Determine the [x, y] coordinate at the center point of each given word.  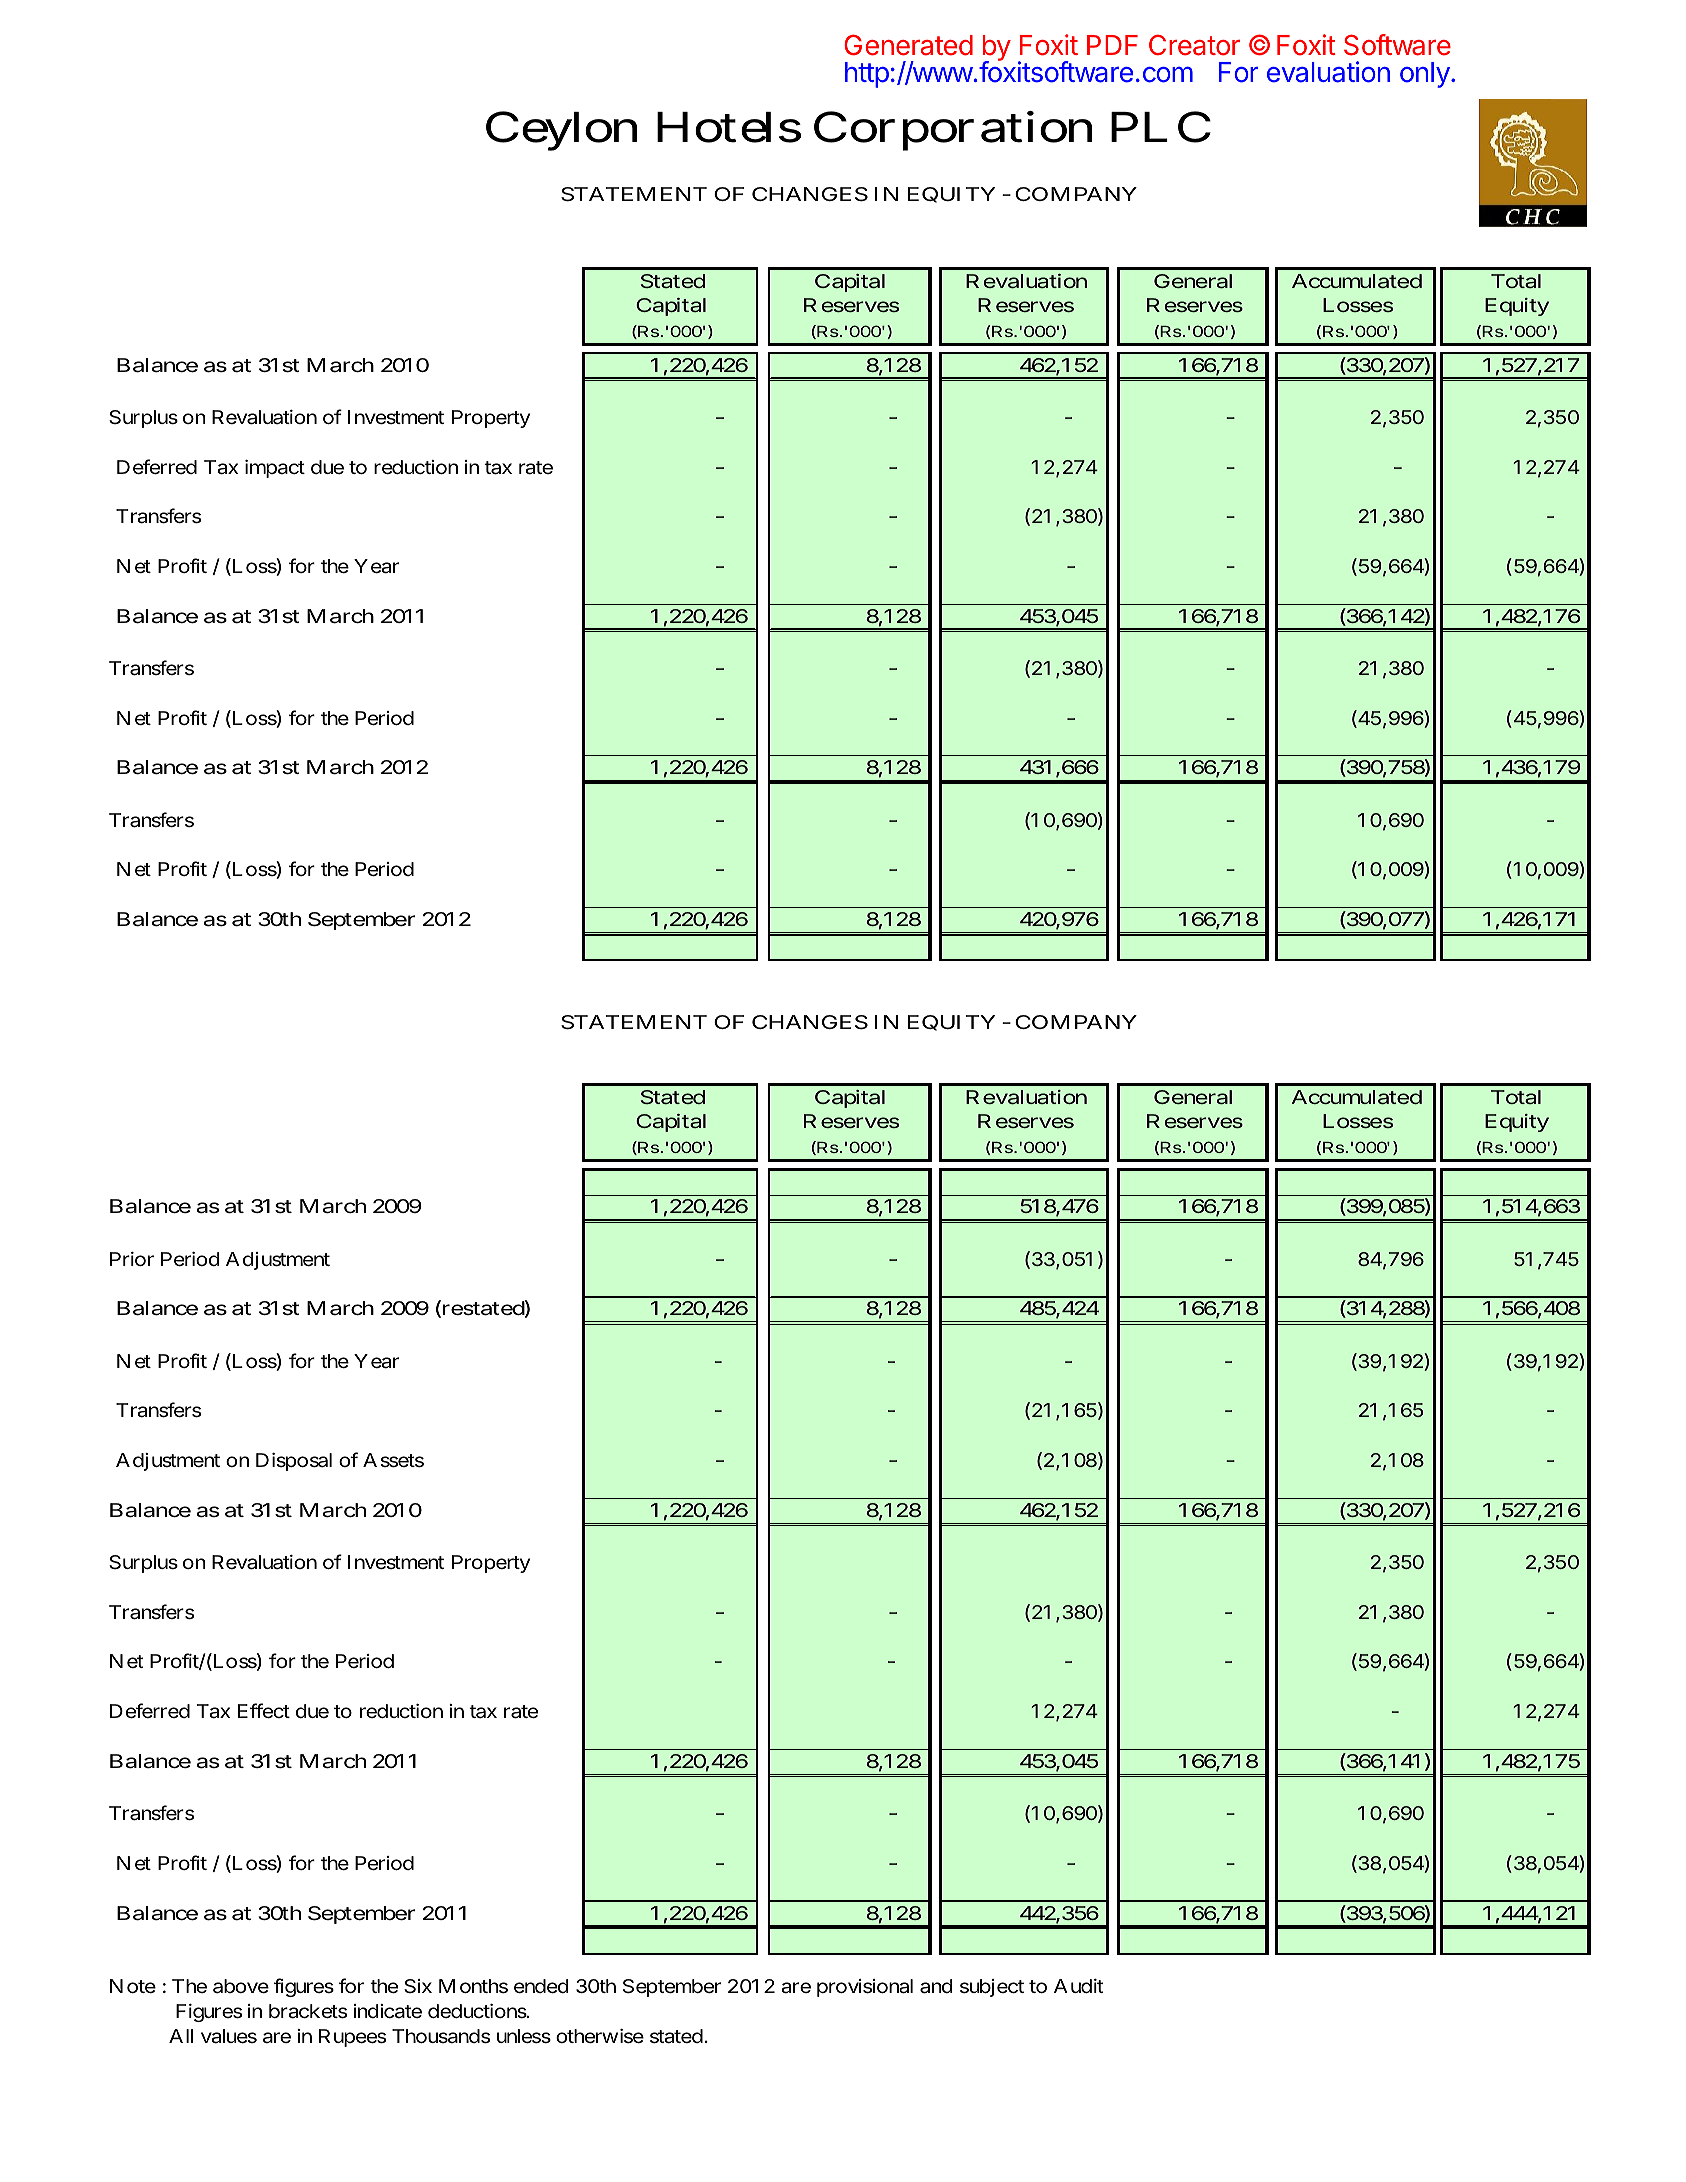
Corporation [953, 131]
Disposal [294, 1462]
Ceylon [561, 131]
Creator [1194, 45]
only [1425, 75]
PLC [1161, 127]
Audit [1078, 1986]
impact [275, 469]
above [241, 1986]
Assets [393, 1460]
